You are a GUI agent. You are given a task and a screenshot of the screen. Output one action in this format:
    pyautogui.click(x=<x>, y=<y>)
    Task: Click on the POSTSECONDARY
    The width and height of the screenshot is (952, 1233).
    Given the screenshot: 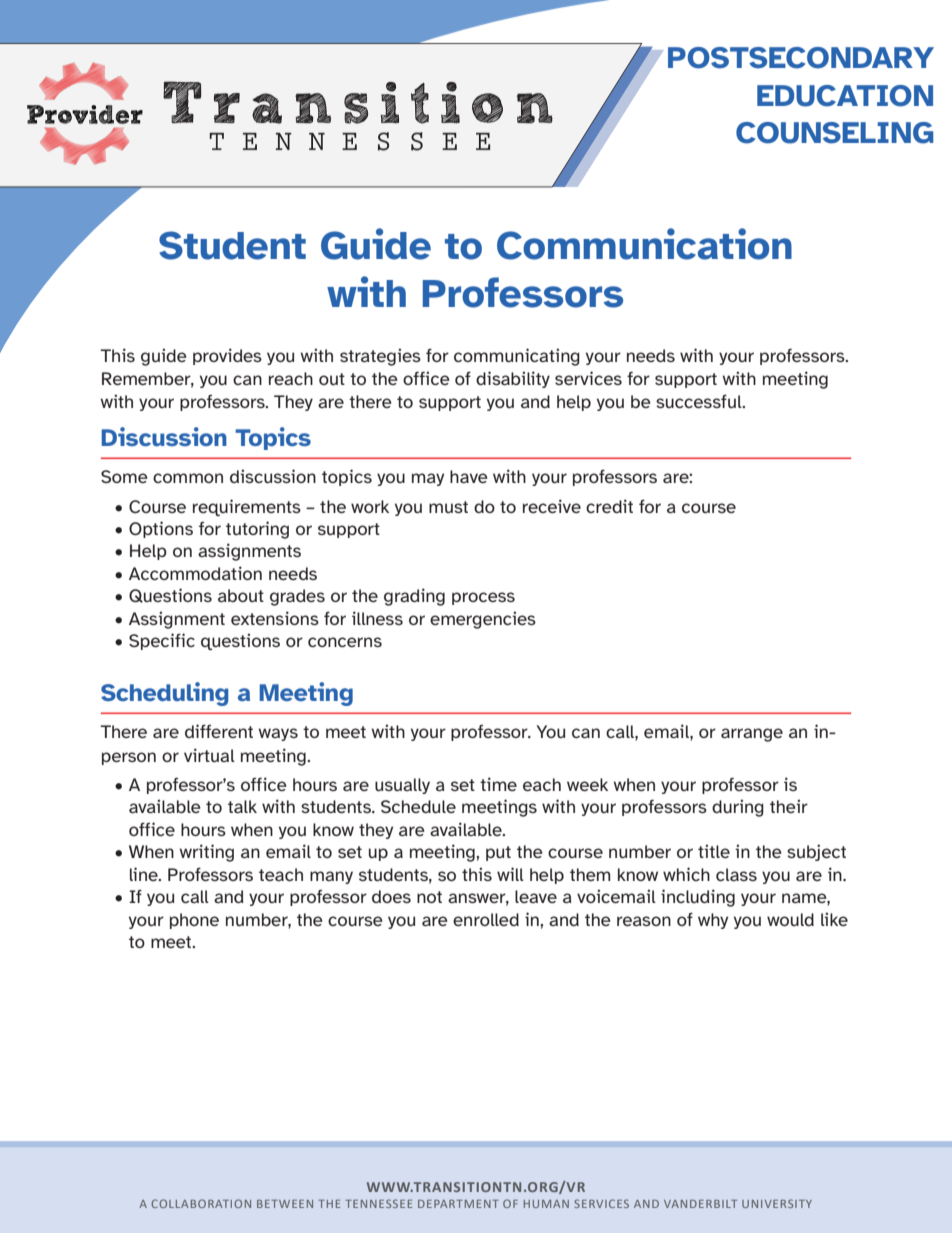 What is the action you would take?
    pyautogui.click(x=801, y=58)
